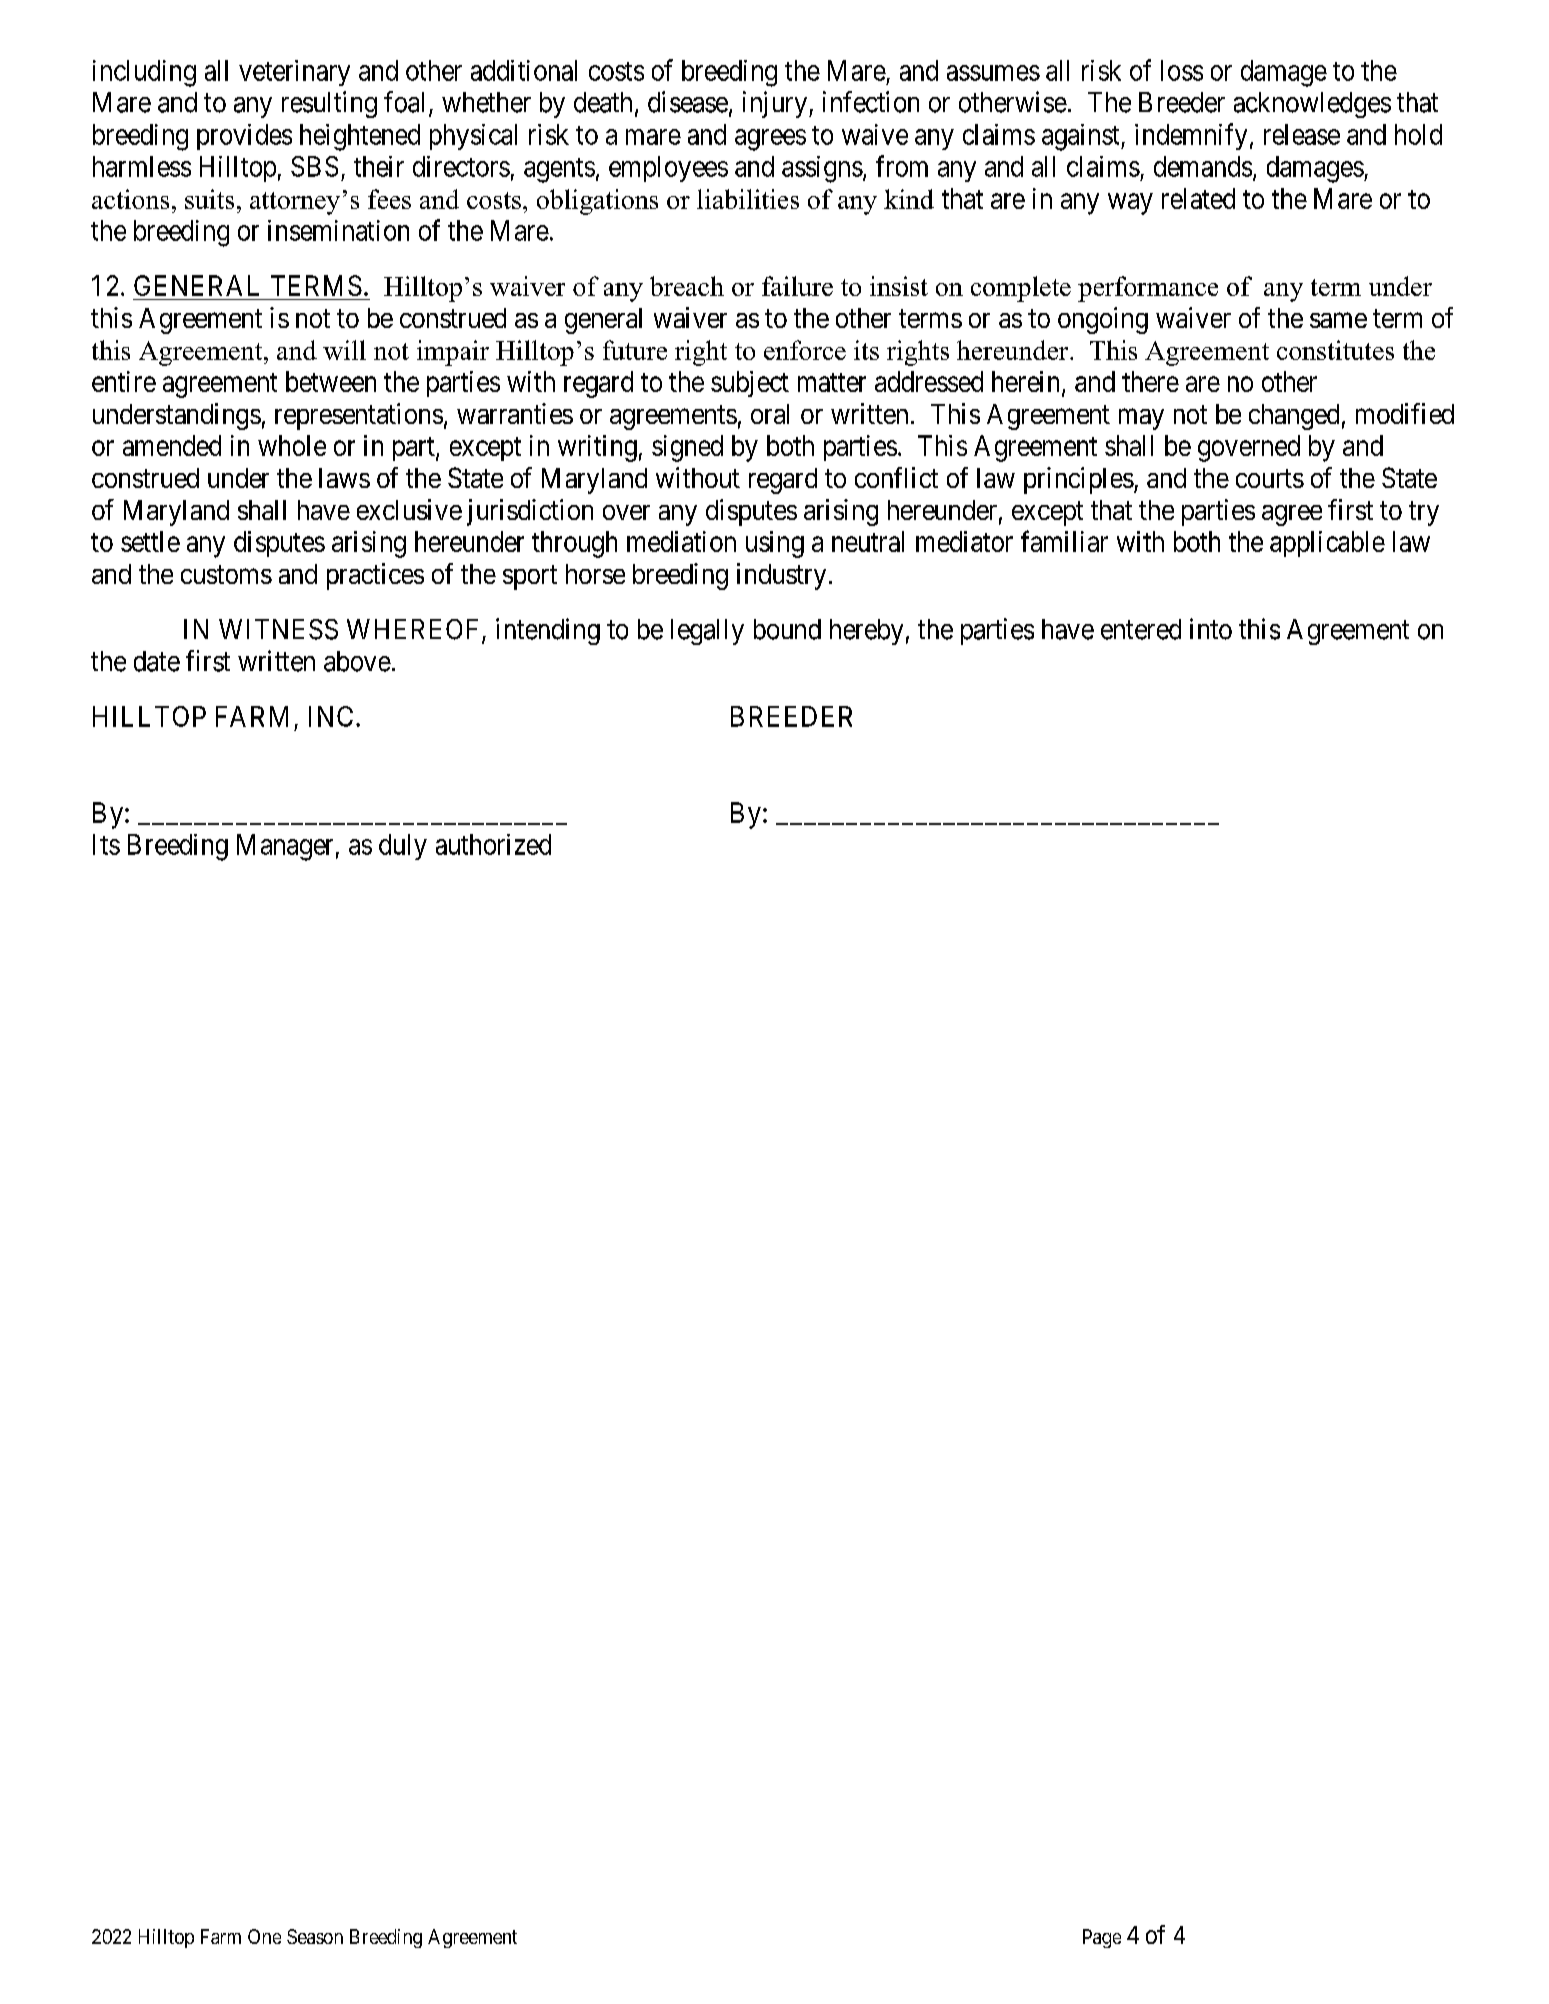 Image resolution: width=1549 pixels, height=2004 pixels. What do you see at coordinates (264, 1936) in the screenshot?
I see `One` at bounding box center [264, 1936].
